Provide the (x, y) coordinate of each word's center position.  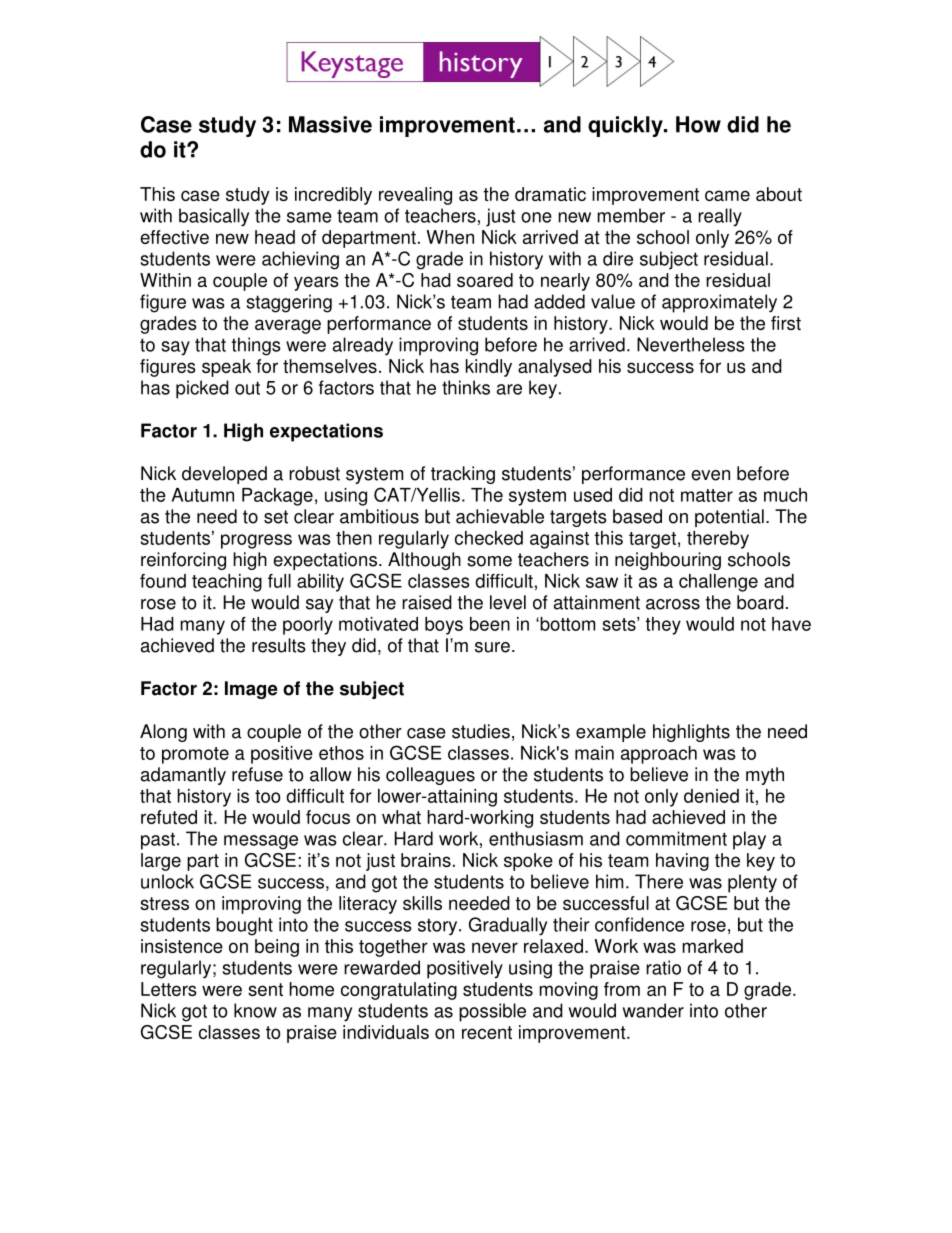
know (255, 1010)
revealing (415, 196)
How (698, 124)
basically (214, 217)
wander (653, 1010)
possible (492, 1012)
